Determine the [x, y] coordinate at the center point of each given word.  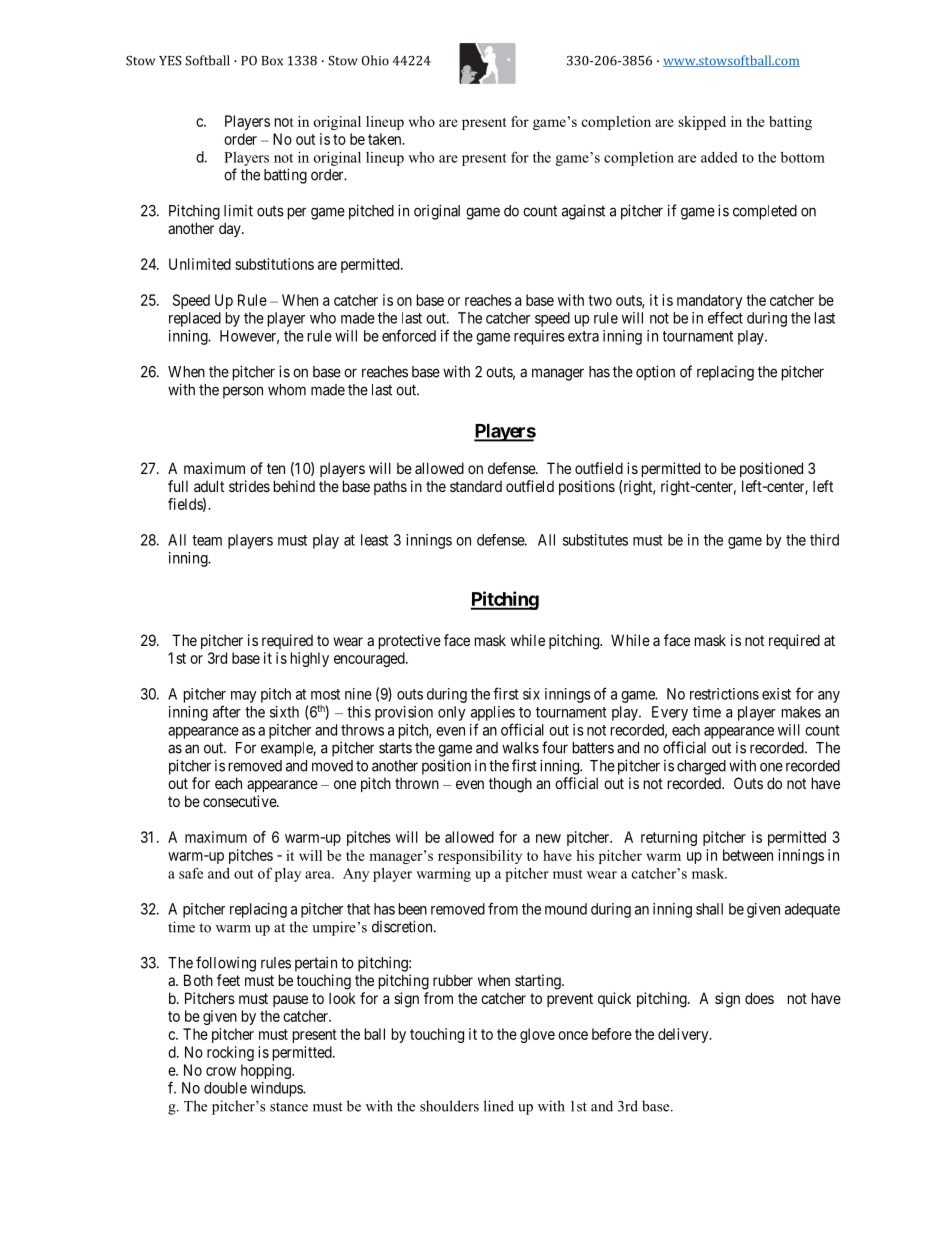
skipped [702, 123]
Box [272, 61]
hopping [267, 1071]
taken [386, 139]
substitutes [595, 540]
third [824, 540]
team [207, 540]
